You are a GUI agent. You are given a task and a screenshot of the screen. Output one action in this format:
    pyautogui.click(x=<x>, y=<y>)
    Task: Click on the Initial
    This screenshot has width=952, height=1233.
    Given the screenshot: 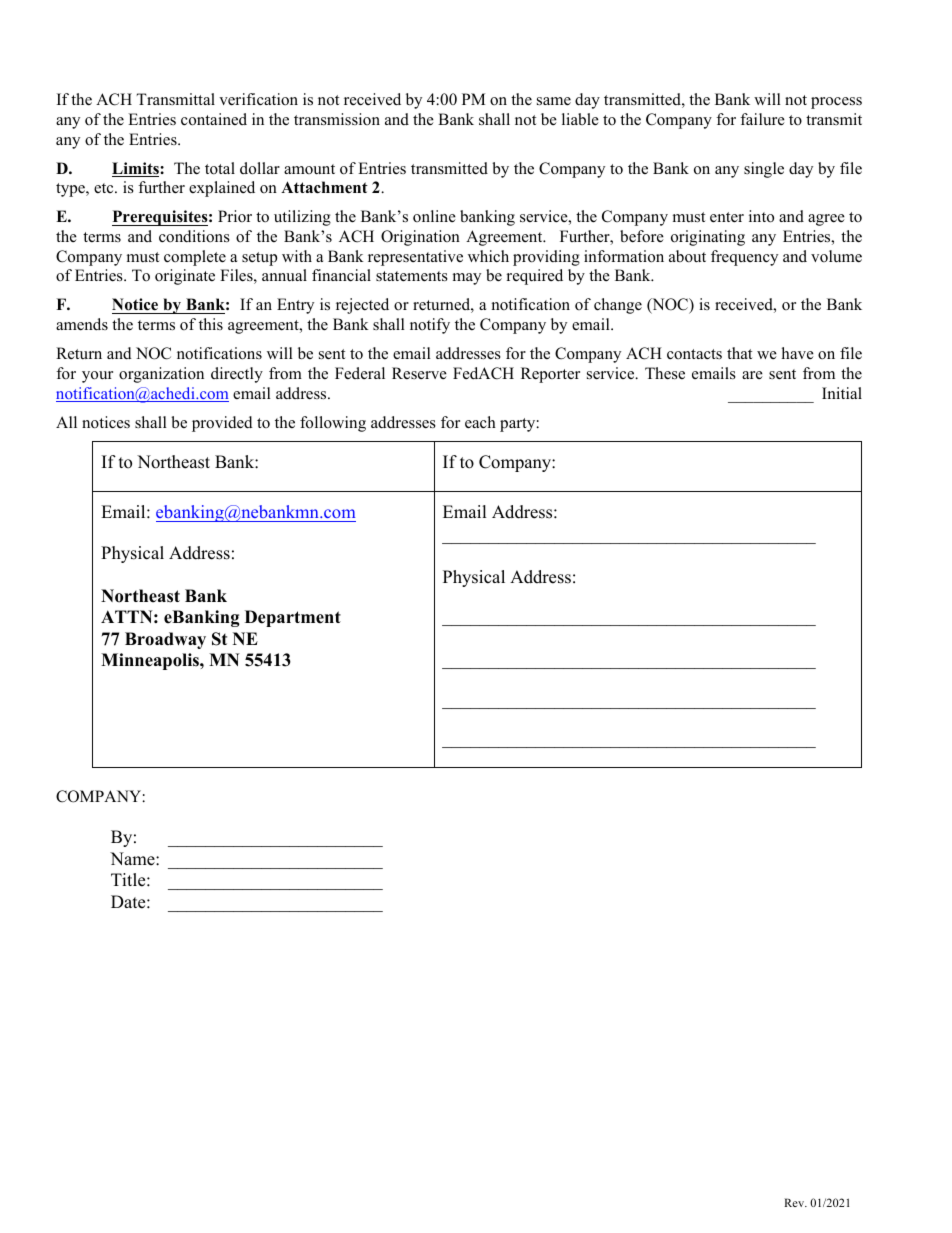 What is the action you would take?
    pyautogui.click(x=842, y=393)
